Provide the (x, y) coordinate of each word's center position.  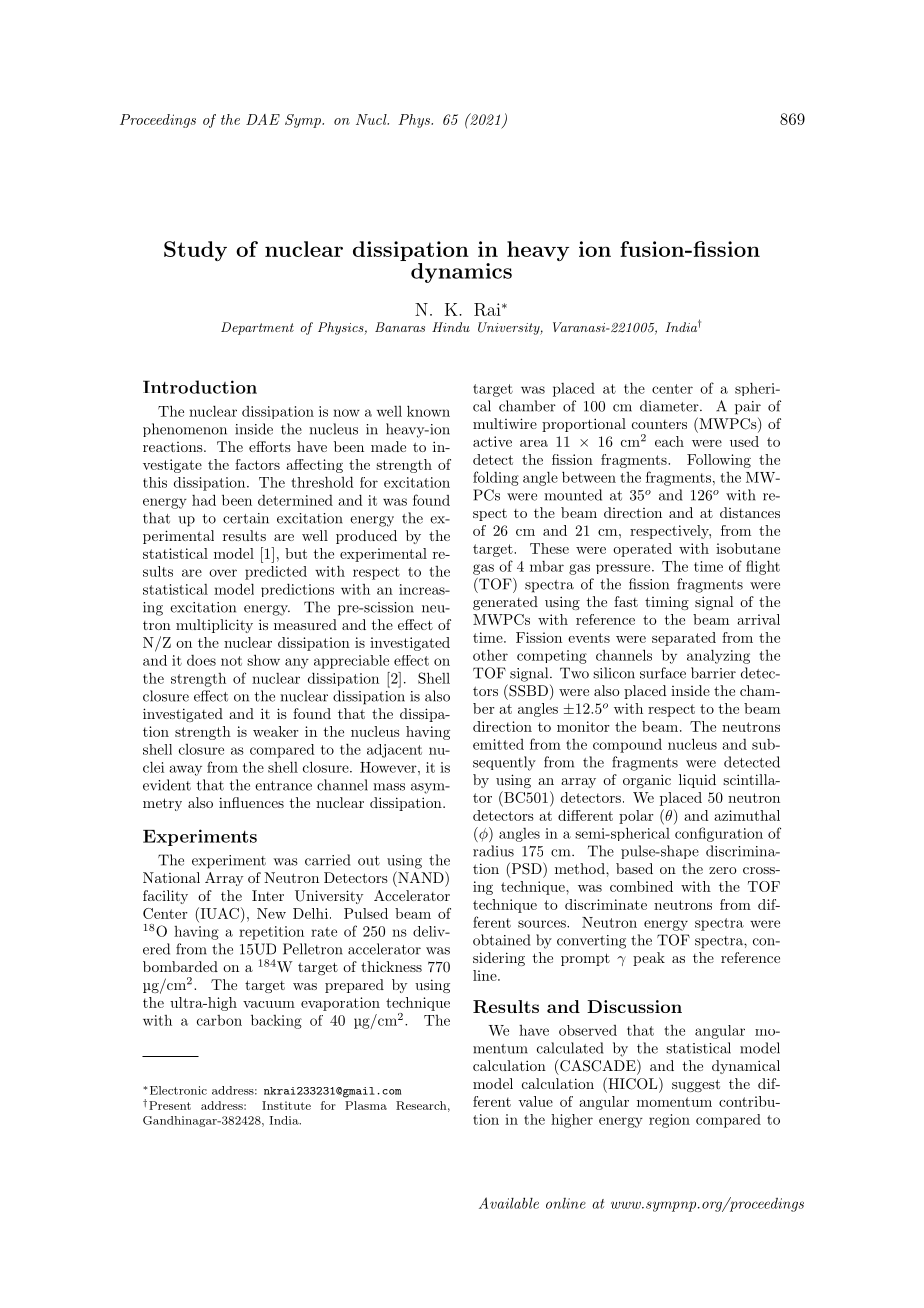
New (271, 913)
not (231, 661)
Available (509, 1203)
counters (659, 424)
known (428, 411)
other (490, 655)
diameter (670, 406)
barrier (713, 673)
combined (641, 886)
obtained (501, 940)
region (669, 1121)
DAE (263, 119)
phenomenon (185, 430)
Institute (286, 1105)
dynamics (461, 273)
